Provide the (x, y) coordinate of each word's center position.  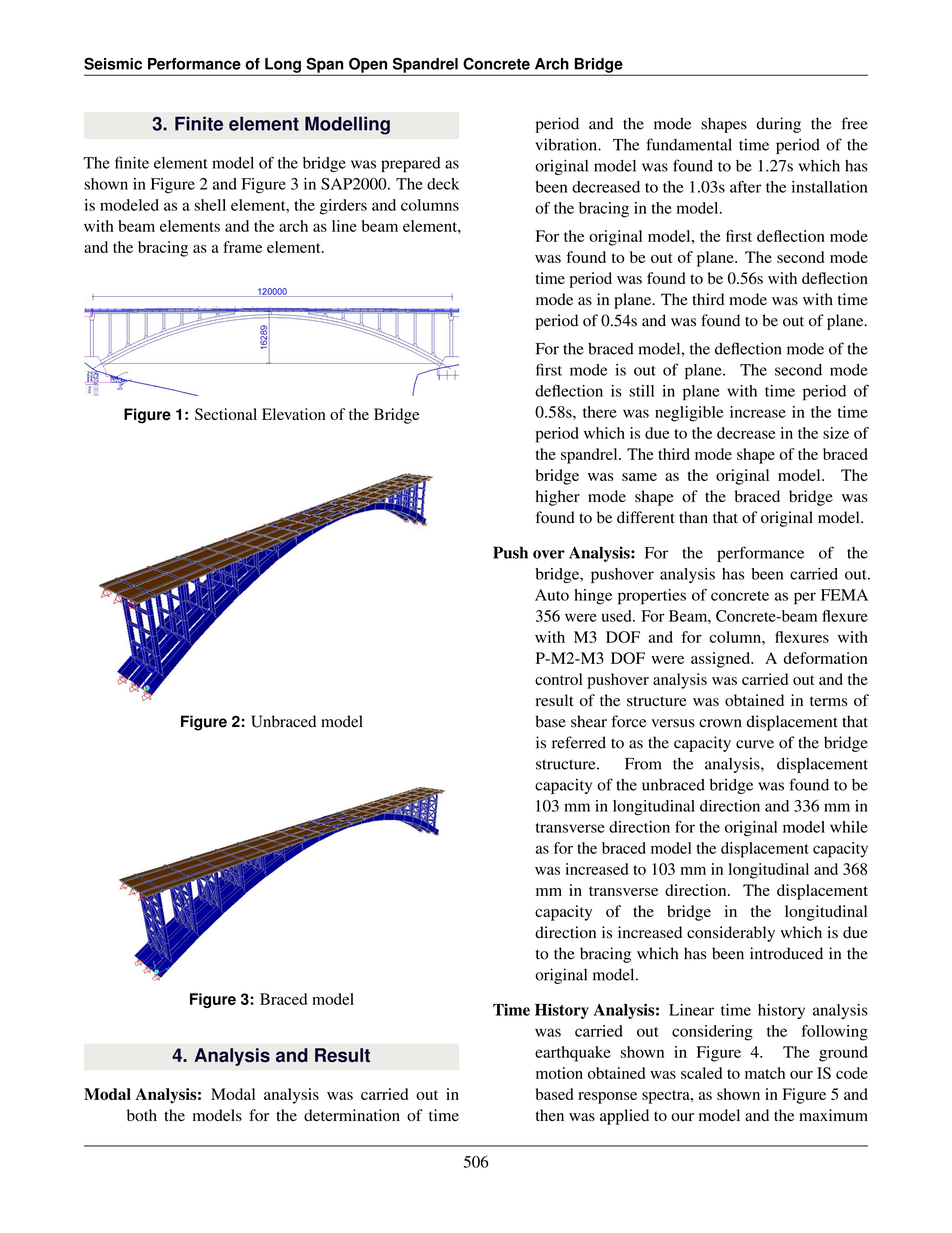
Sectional (226, 414)
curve (755, 744)
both (142, 1115)
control (558, 679)
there (600, 412)
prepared (411, 164)
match (765, 1073)
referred (579, 742)
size (836, 433)
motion (559, 1073)
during (778, 125)
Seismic (113, 64)
